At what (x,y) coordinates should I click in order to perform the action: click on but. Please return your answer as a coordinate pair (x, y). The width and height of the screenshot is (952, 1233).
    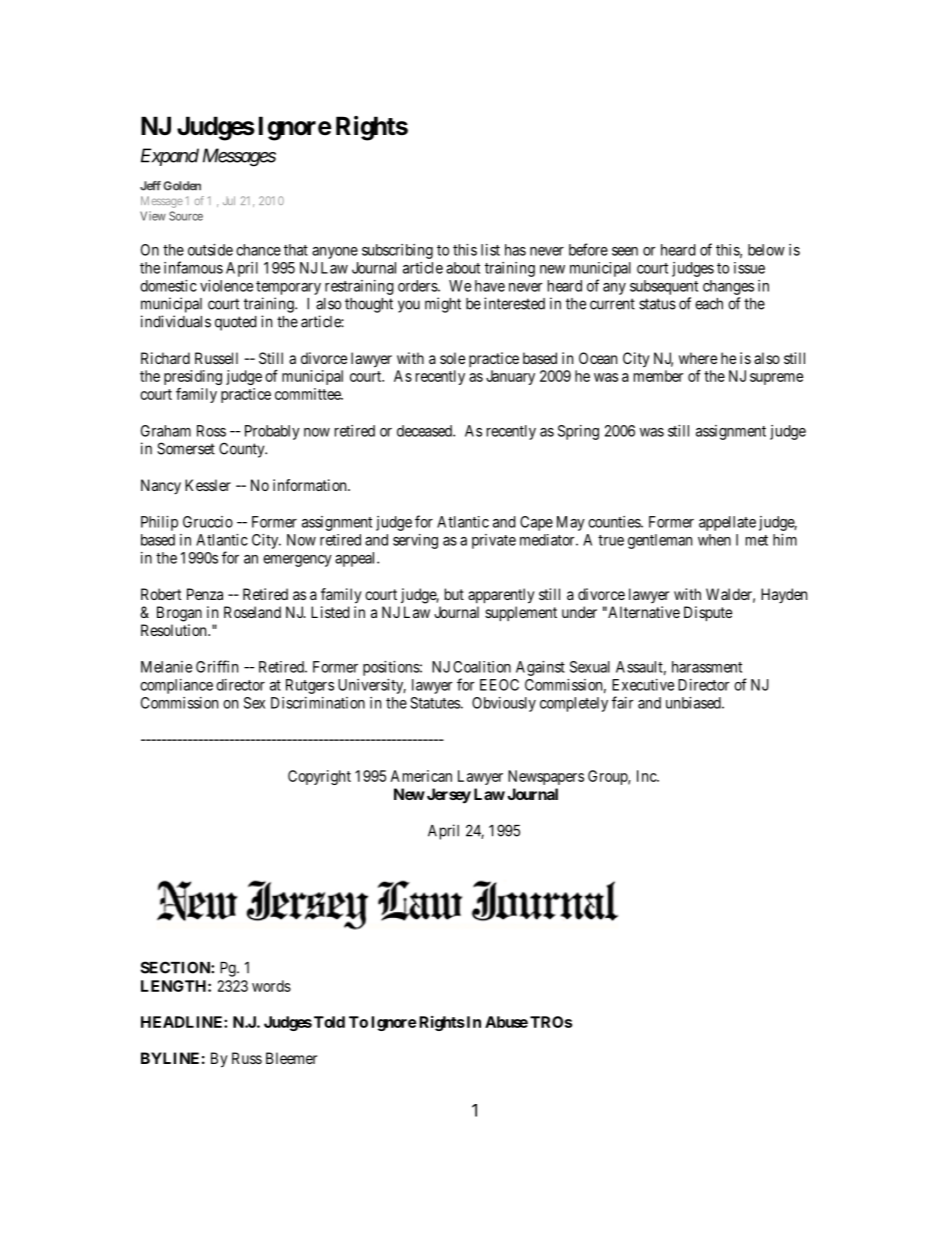
    Looking at the image, I should click on (454, 594).
